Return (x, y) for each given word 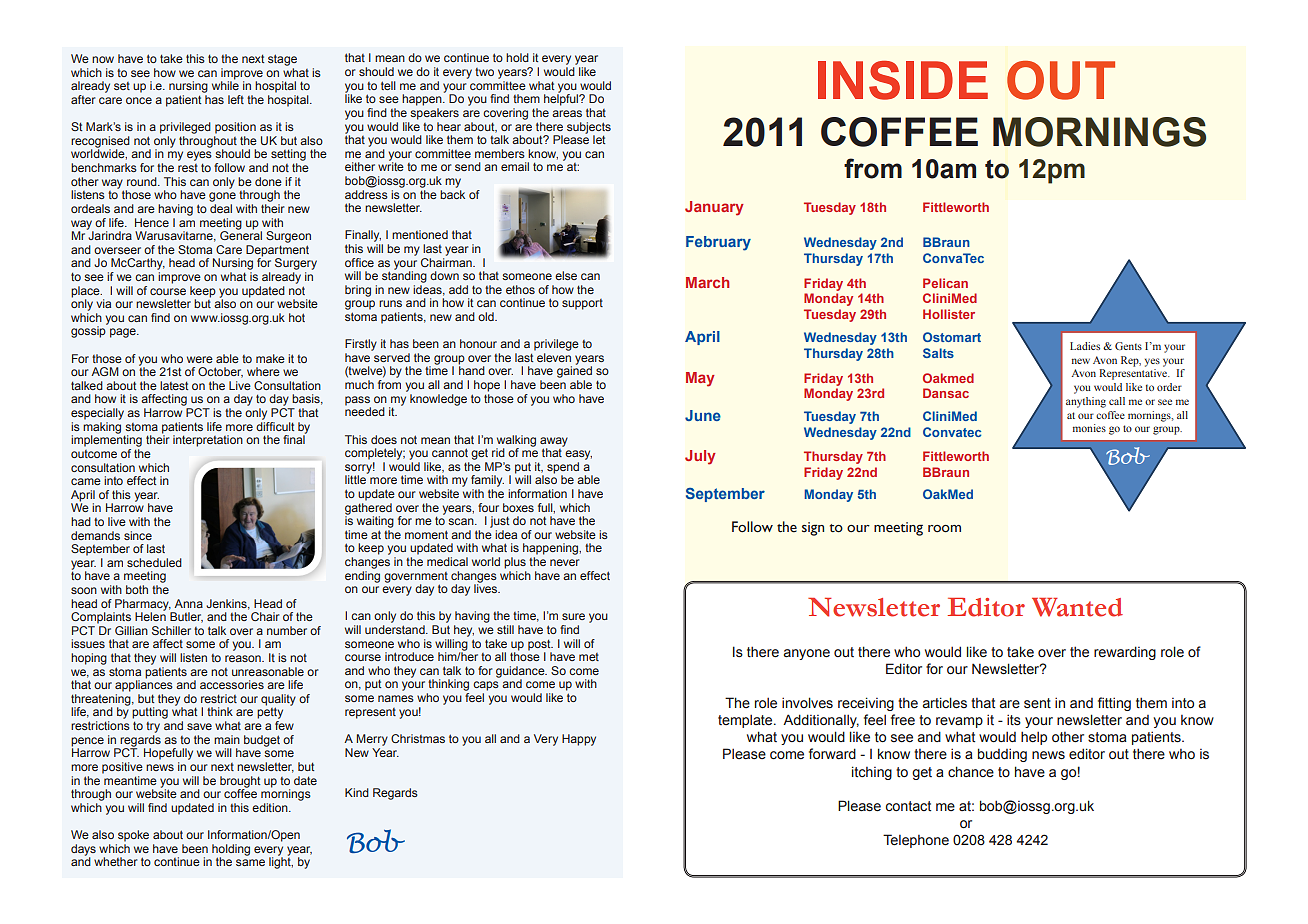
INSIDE (903, 80)
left (236, 99)
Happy (579, 740)
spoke (133, 836)
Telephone (916, 841)
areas (567, 113)
